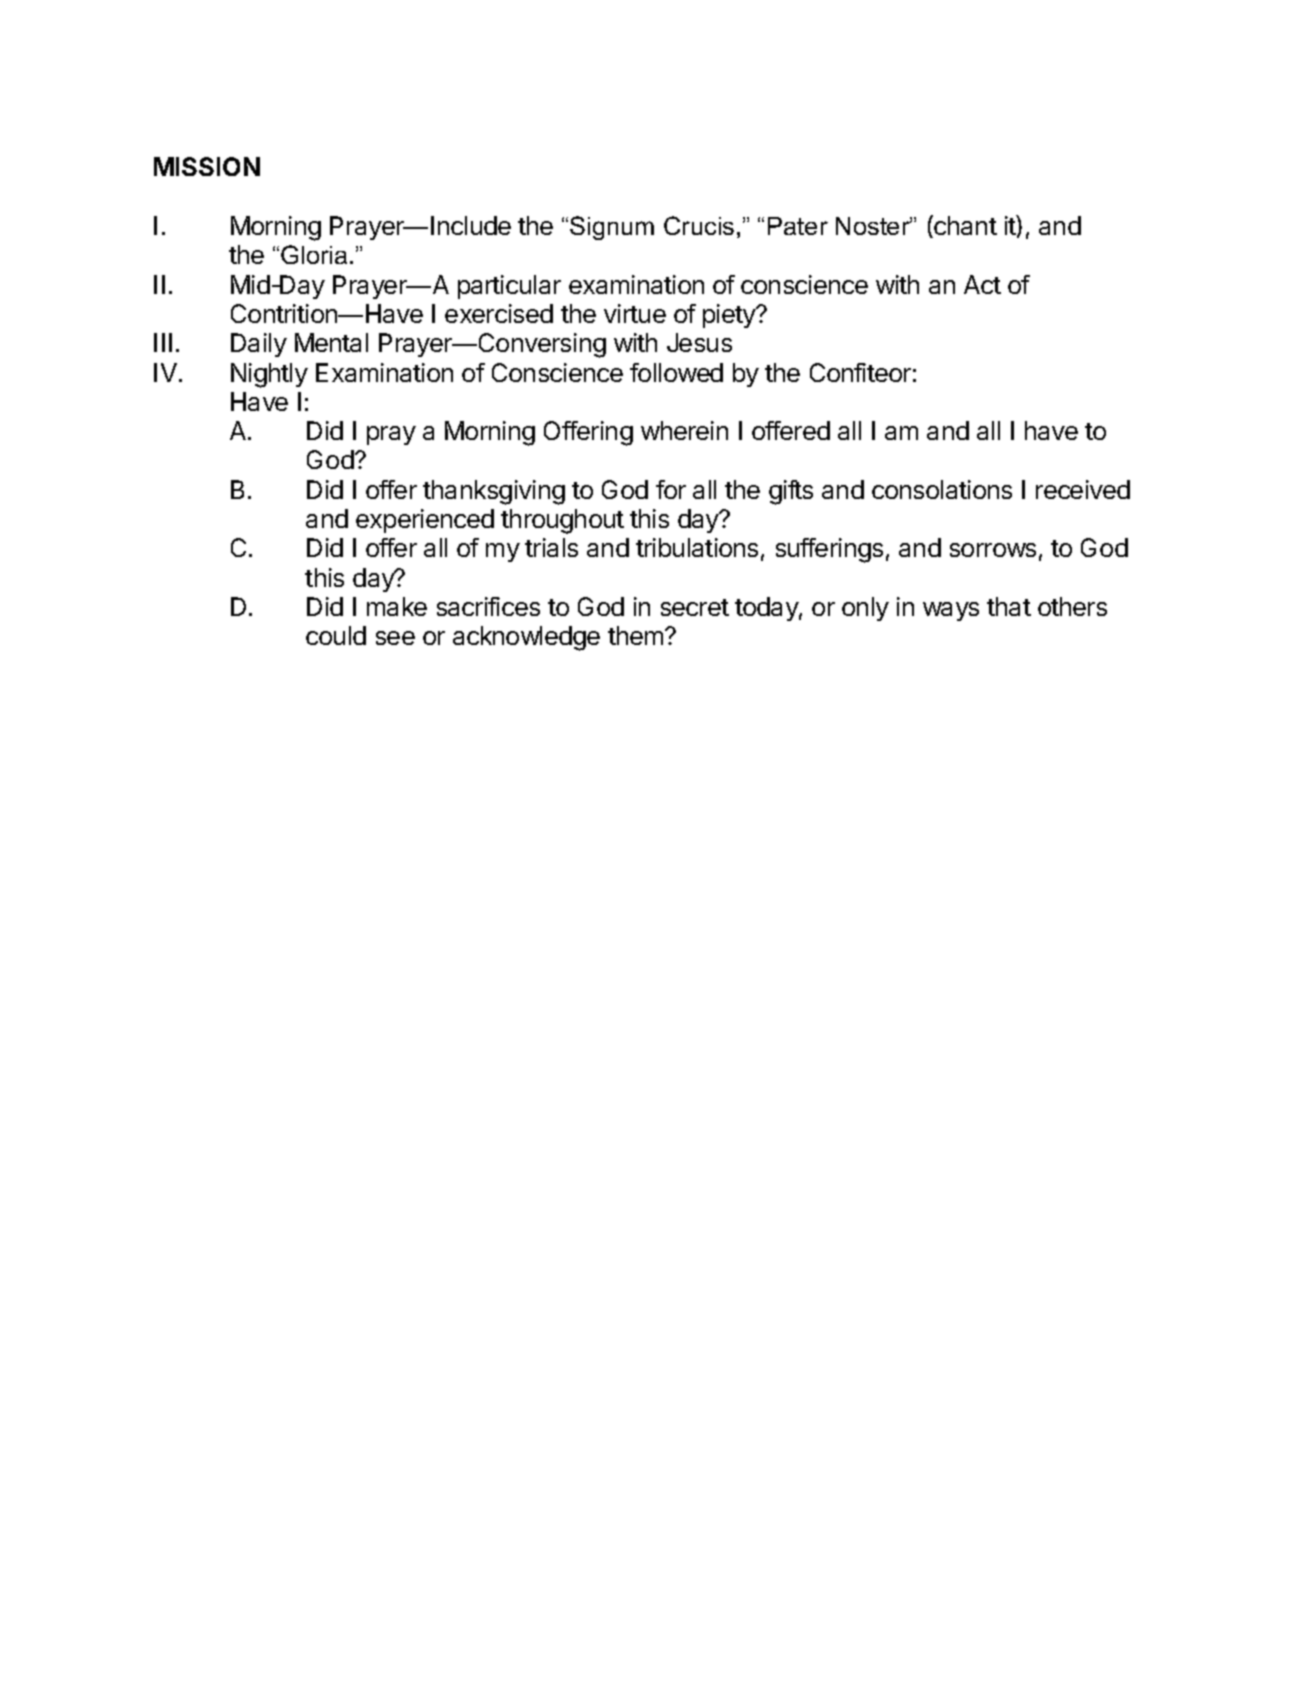  Describe the element at coordinates (207, 166) in the page. I see `MISSION` at that location.
